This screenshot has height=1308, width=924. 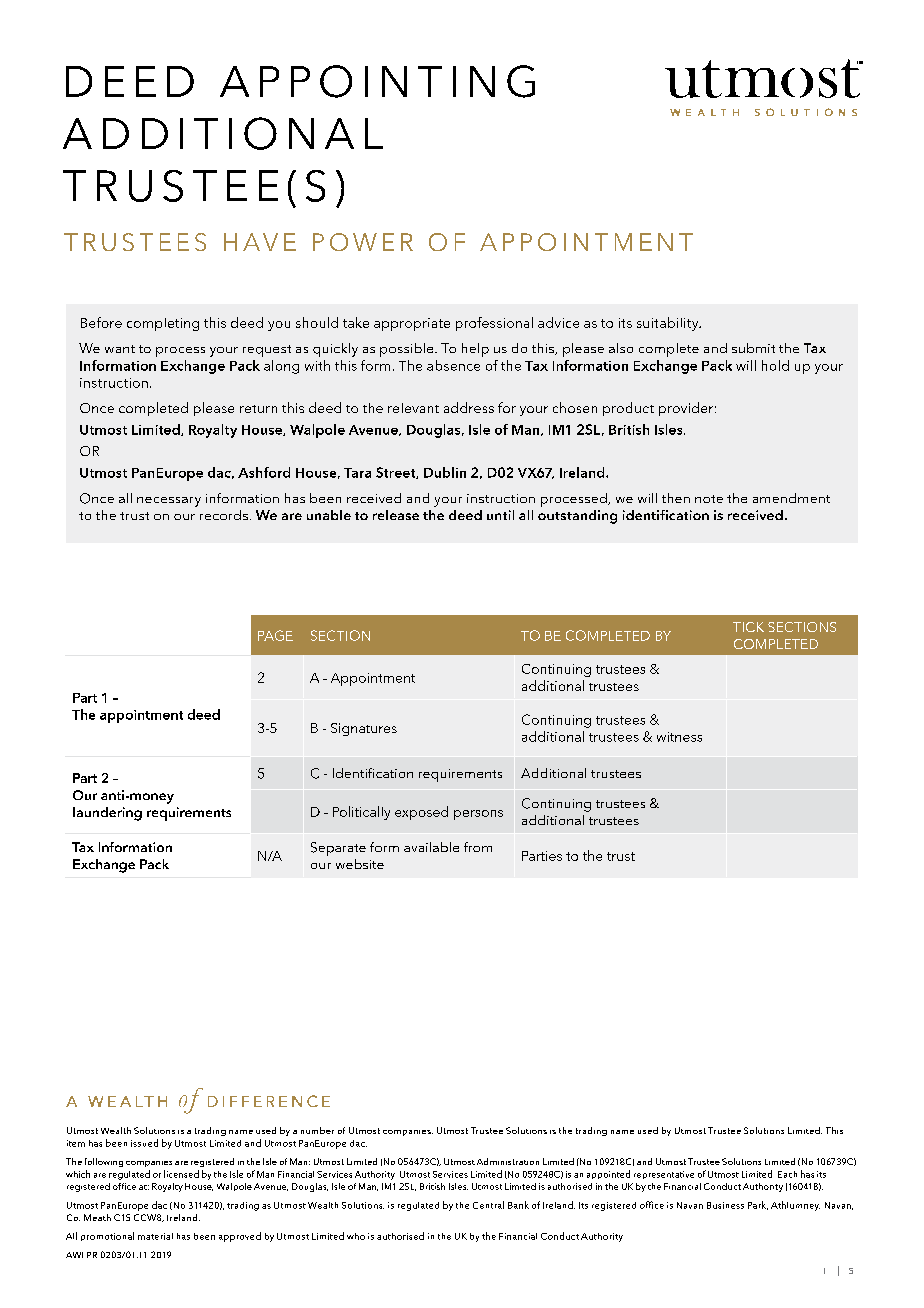 What do you see at coordinates (753, 348) in the screenshot?
I see `submit` at bounding box center [753, 348].
